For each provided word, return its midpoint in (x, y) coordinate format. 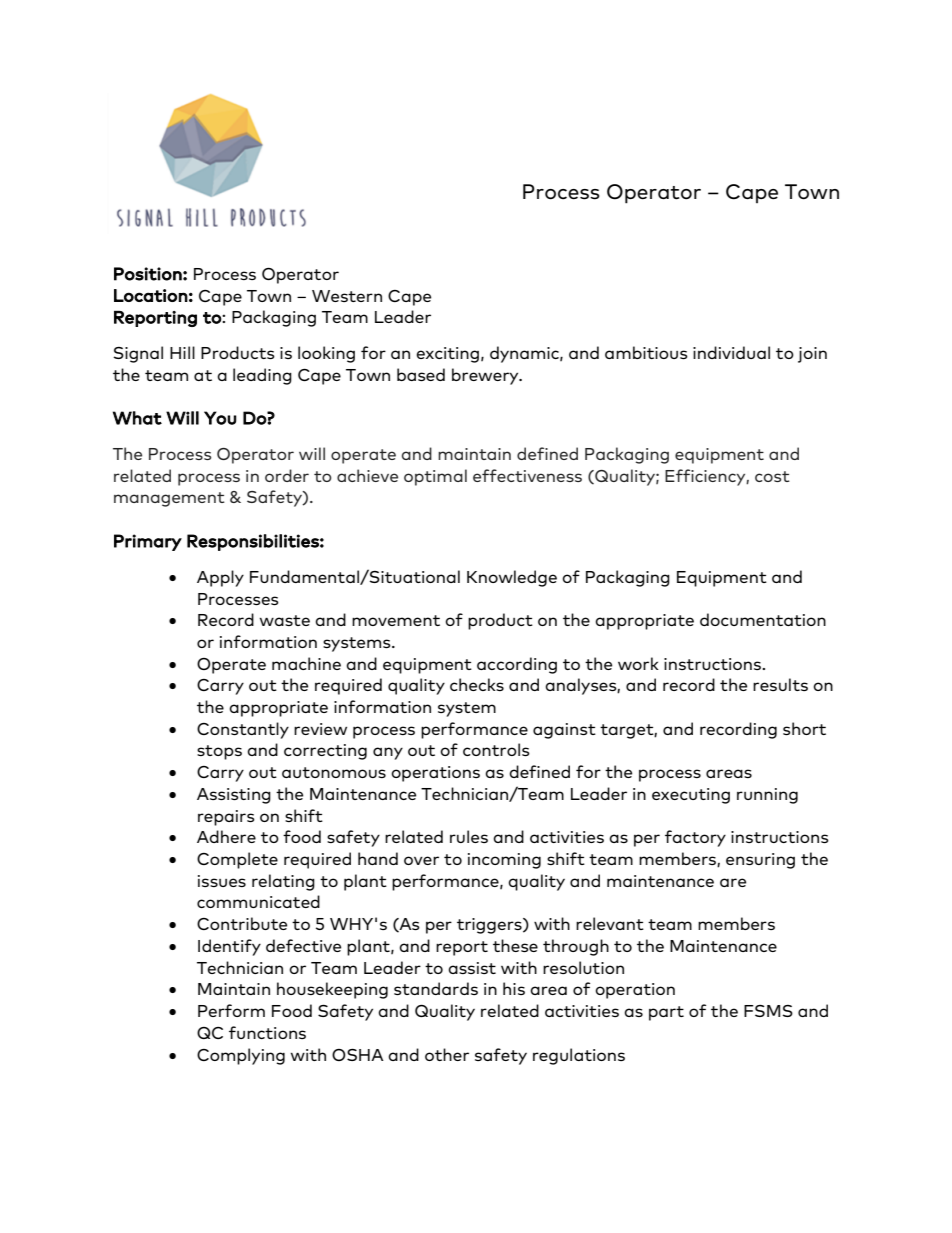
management (169, 499)
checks (477, 684)
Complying (241, 1056)
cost (772, 476)
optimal (435, 477)
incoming (504, 861)
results (780, 684)
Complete (237, 860)
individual (731, 352)
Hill (182, 352)
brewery (486, 376)
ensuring (760, 861)
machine (306, 663)
